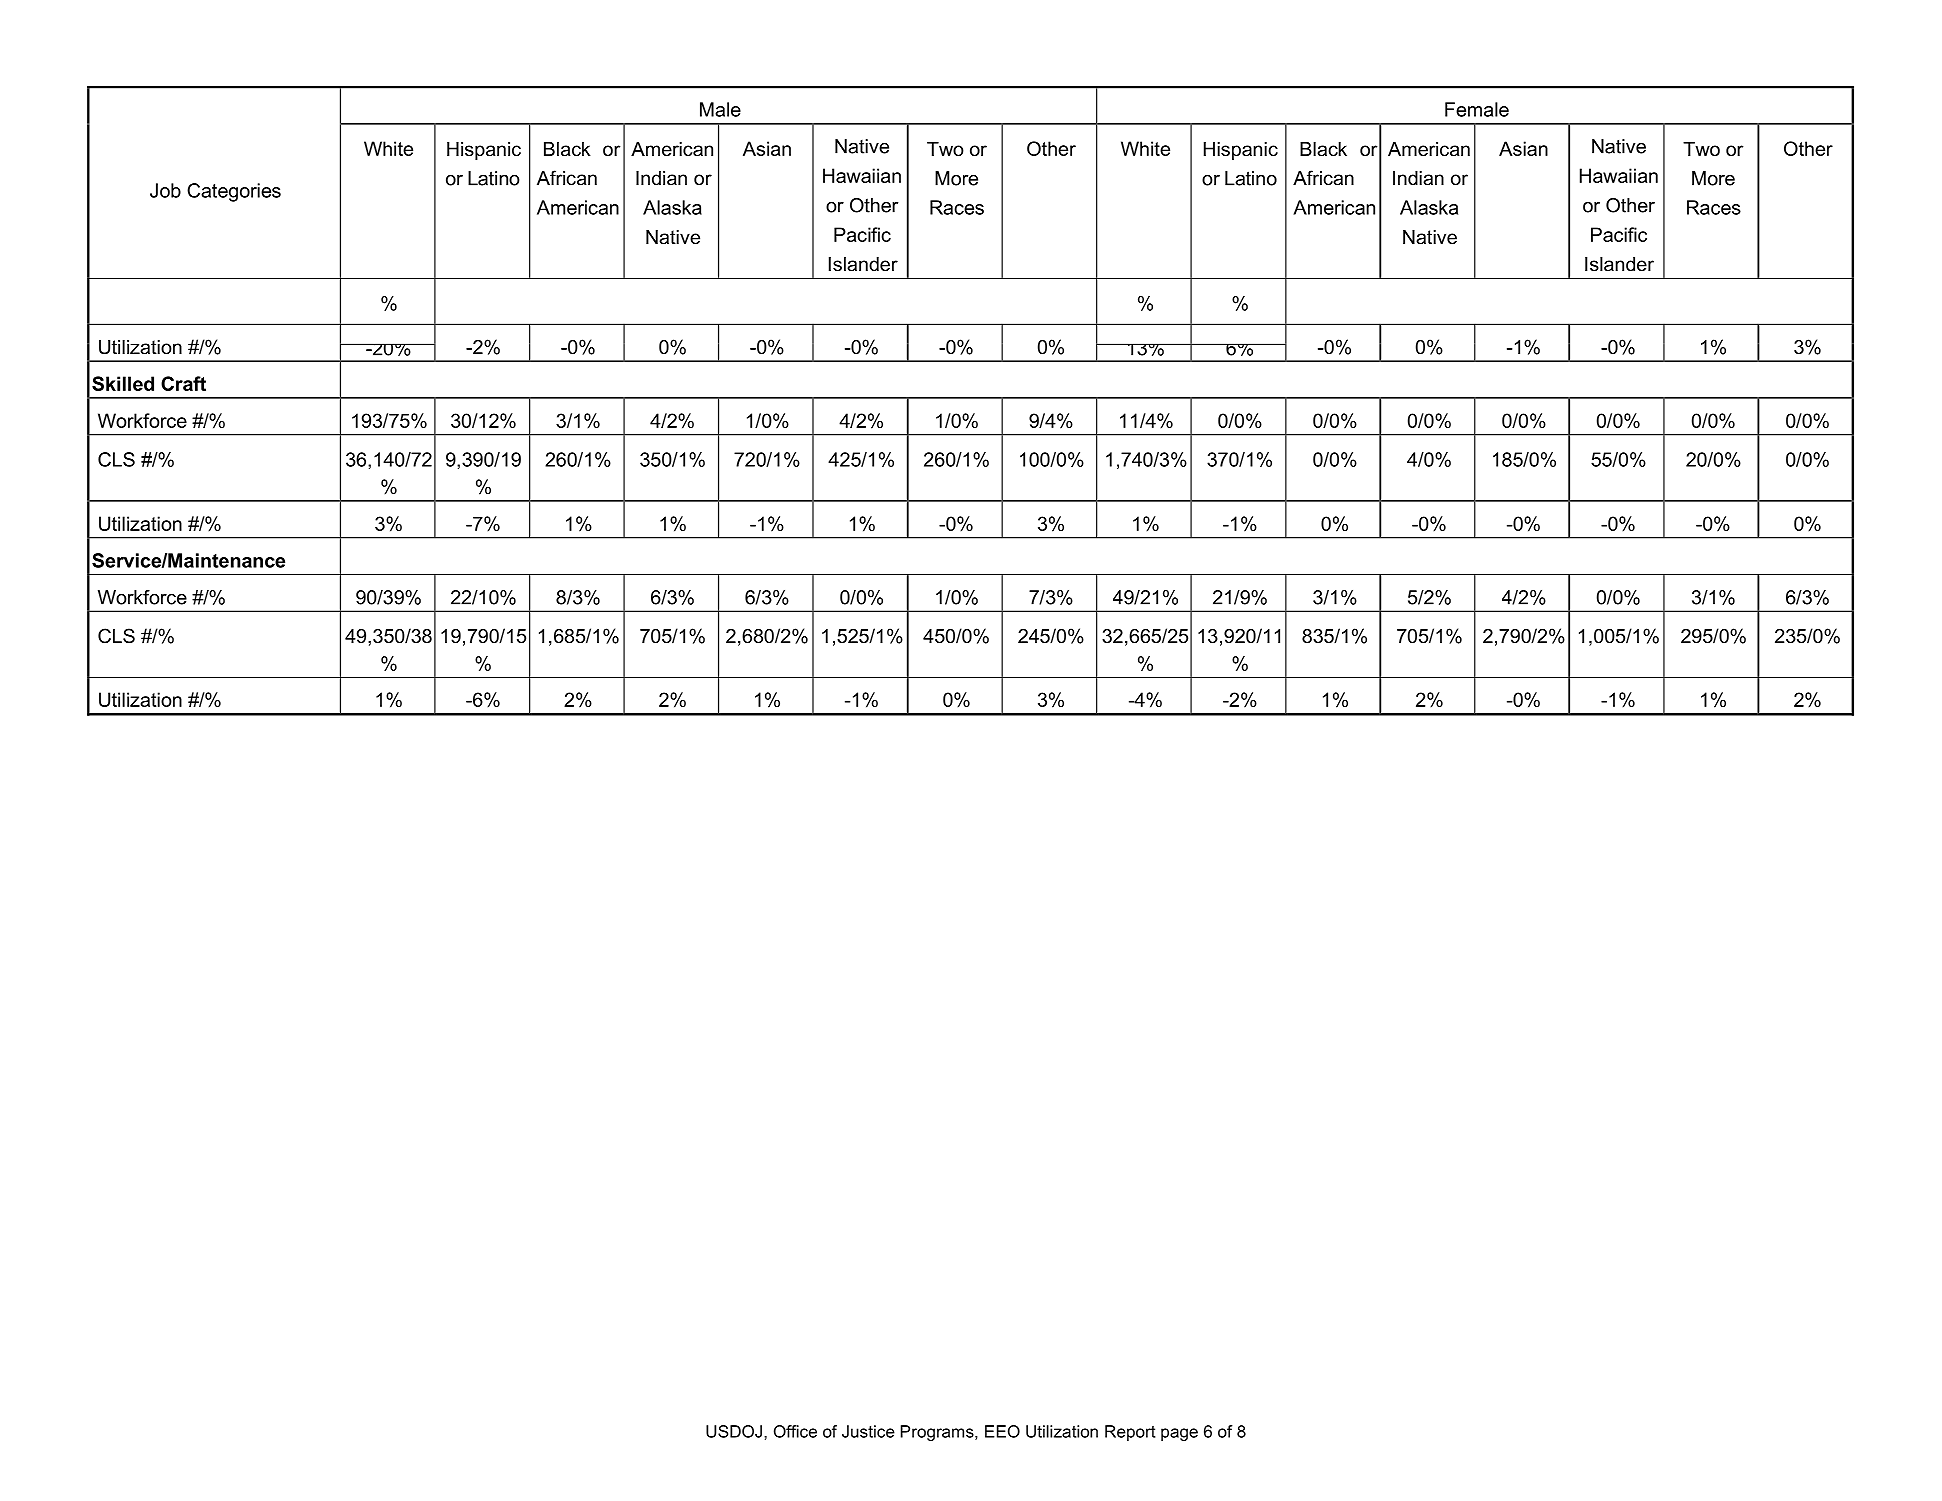  I want to click on Office, so click(795, 1431).
